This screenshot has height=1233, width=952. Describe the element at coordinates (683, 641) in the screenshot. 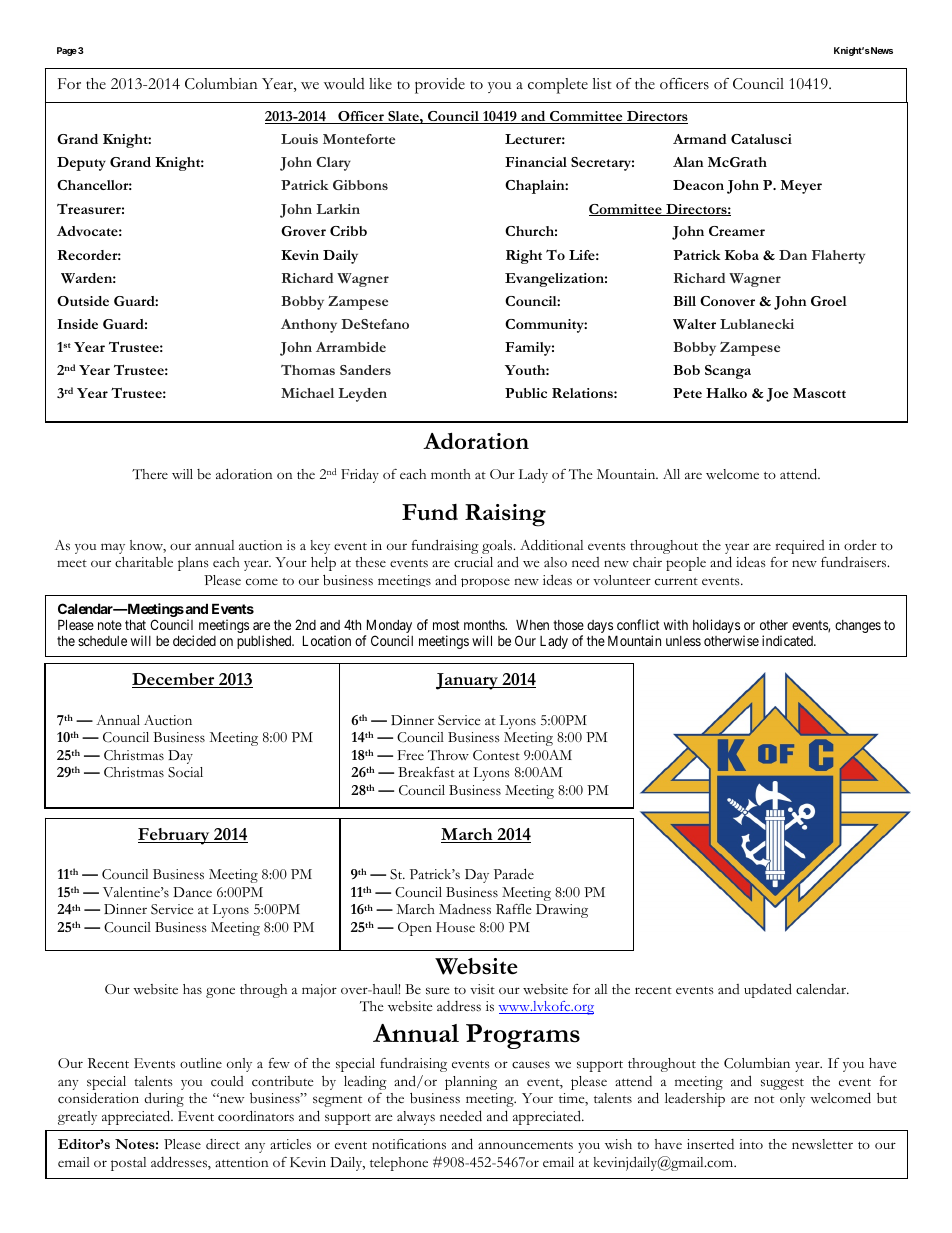

I see `unless` at that location.
